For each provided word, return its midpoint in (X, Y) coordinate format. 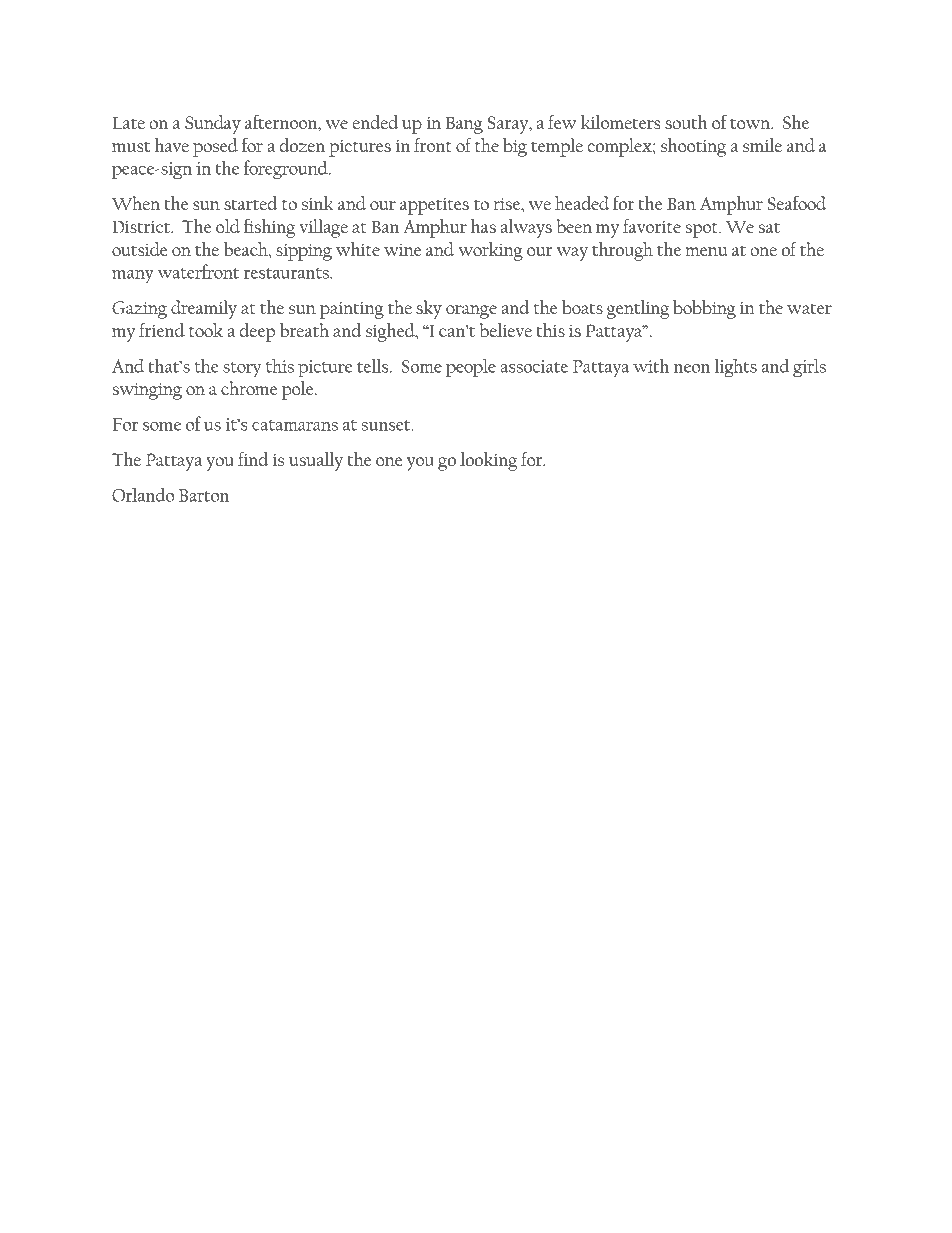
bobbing (704, 309)
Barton (204, 495)
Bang (464, 125)
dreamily (204, 309)
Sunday (213, 124)
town (751, 123)
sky (429, 309)
